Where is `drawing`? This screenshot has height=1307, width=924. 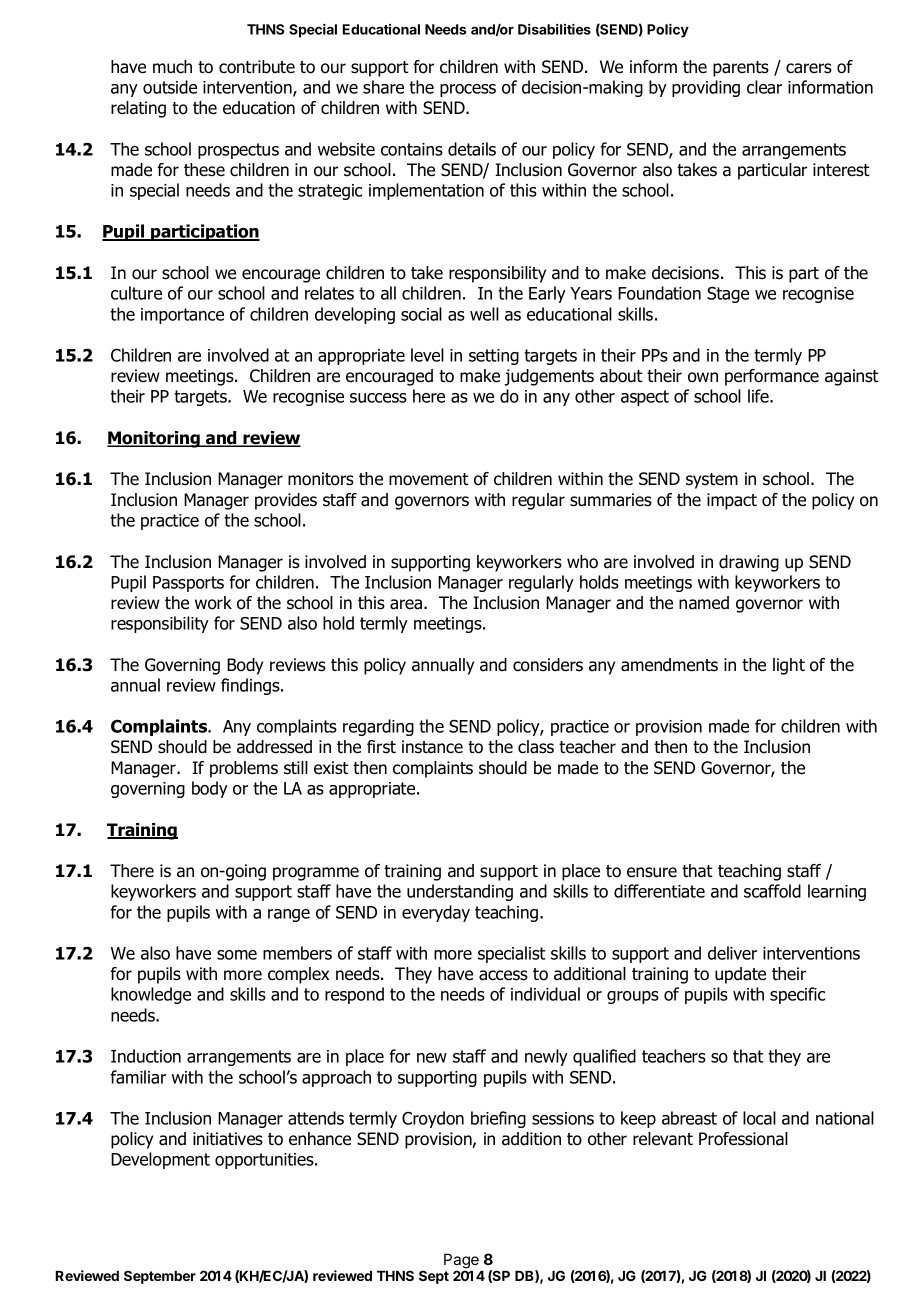 drawing is located at coordinates (749, 563).
